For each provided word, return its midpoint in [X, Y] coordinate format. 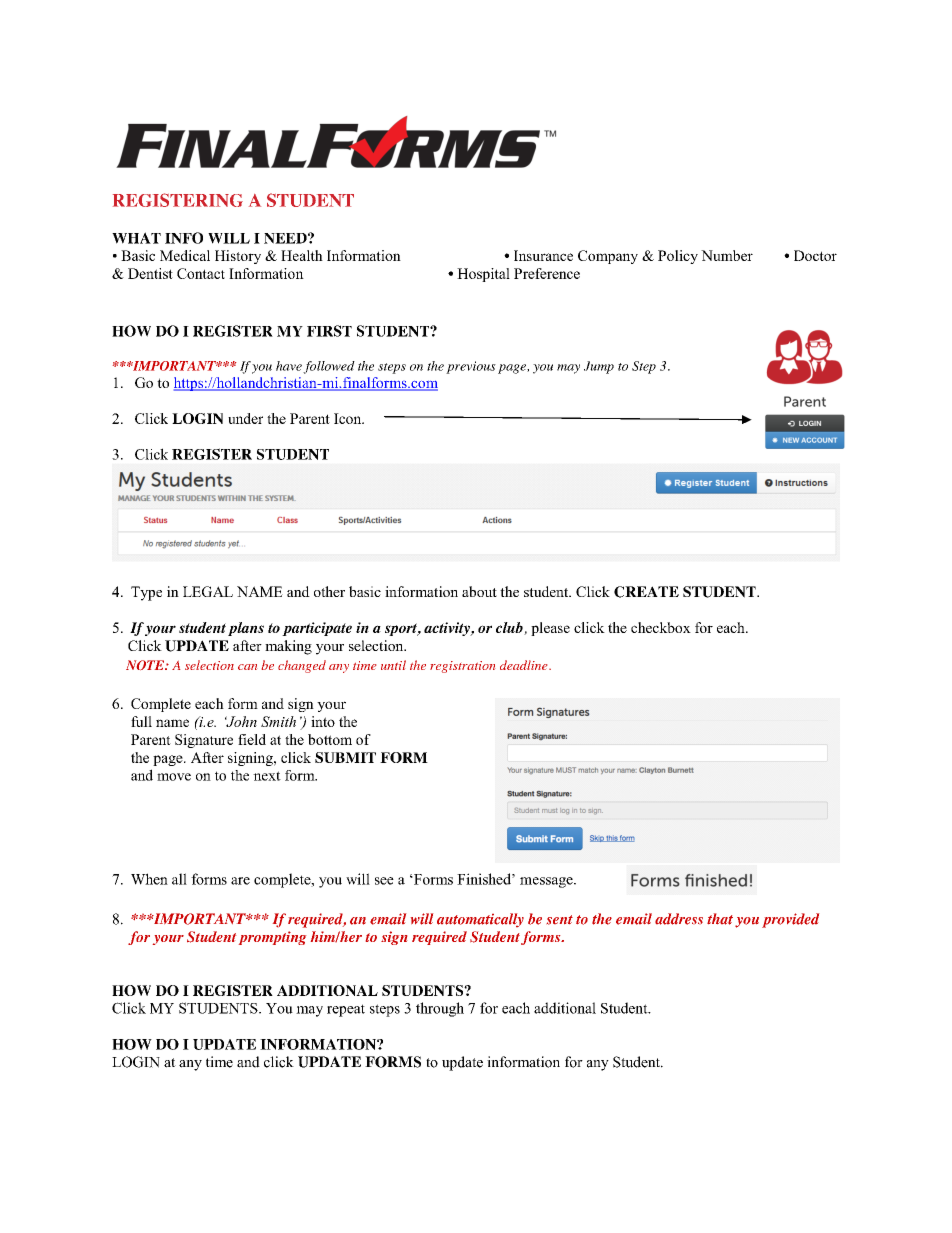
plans [246, 629]
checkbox [661, 627]
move [174, 777]
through [440, 1009]
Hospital [483, 275]
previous [471, 367]
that [720, 919]
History [238, 257]
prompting [272, 938]
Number [727, 255]
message [547, 882]
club [510, 628]
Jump [599, 367]
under [245, 418]
